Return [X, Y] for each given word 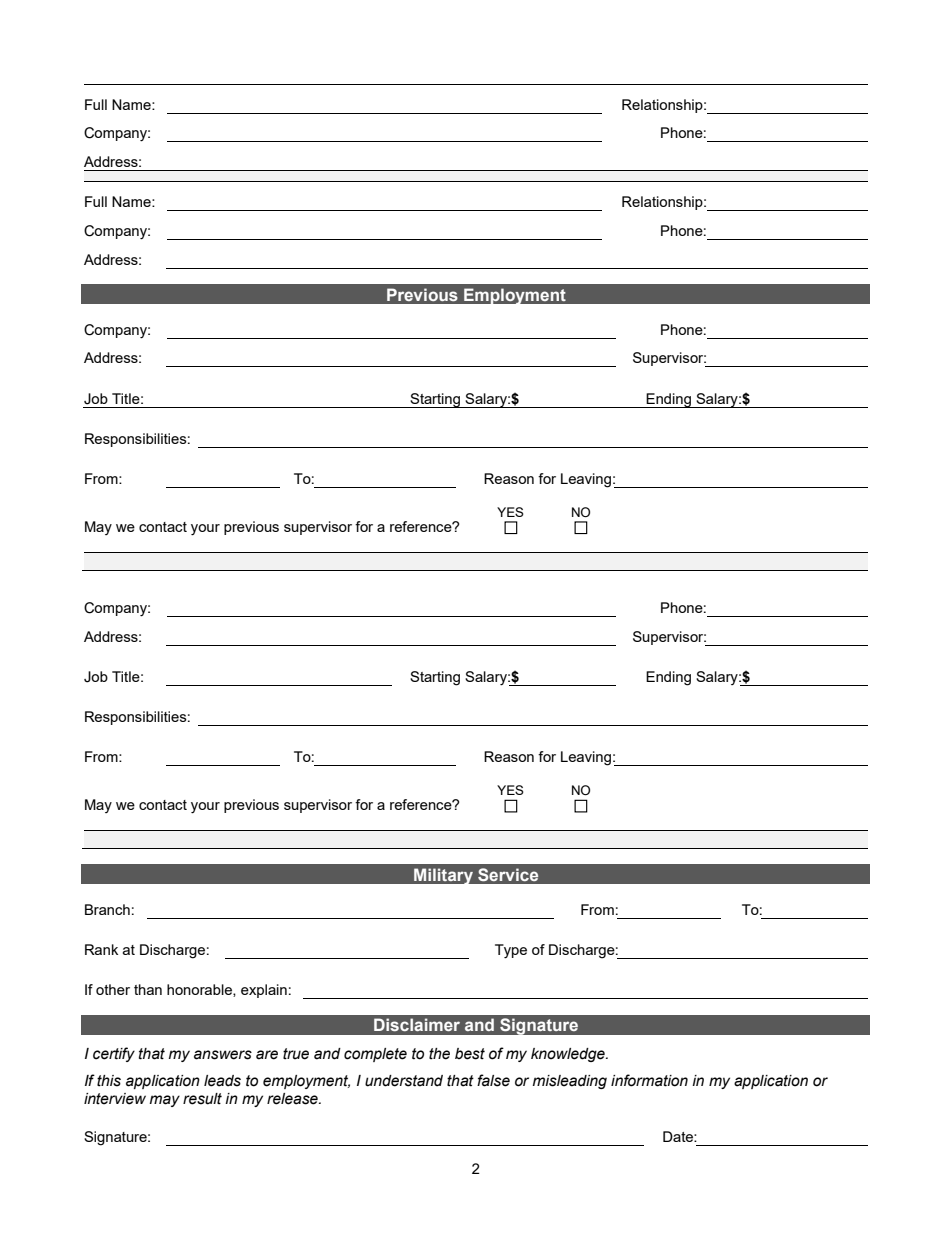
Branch [107, 909]
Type [511, 951]
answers [223, 1055]
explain [264, 991]
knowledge [569, 1055]
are [267, 1055]
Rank [101, 949]
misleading [570, 1082]
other [113, 989]
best [470, 1054]
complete [375, 1055]
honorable [200, 990]
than [148, 989]
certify [114, 1054]
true [296, 1054]
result [202, 1099]
